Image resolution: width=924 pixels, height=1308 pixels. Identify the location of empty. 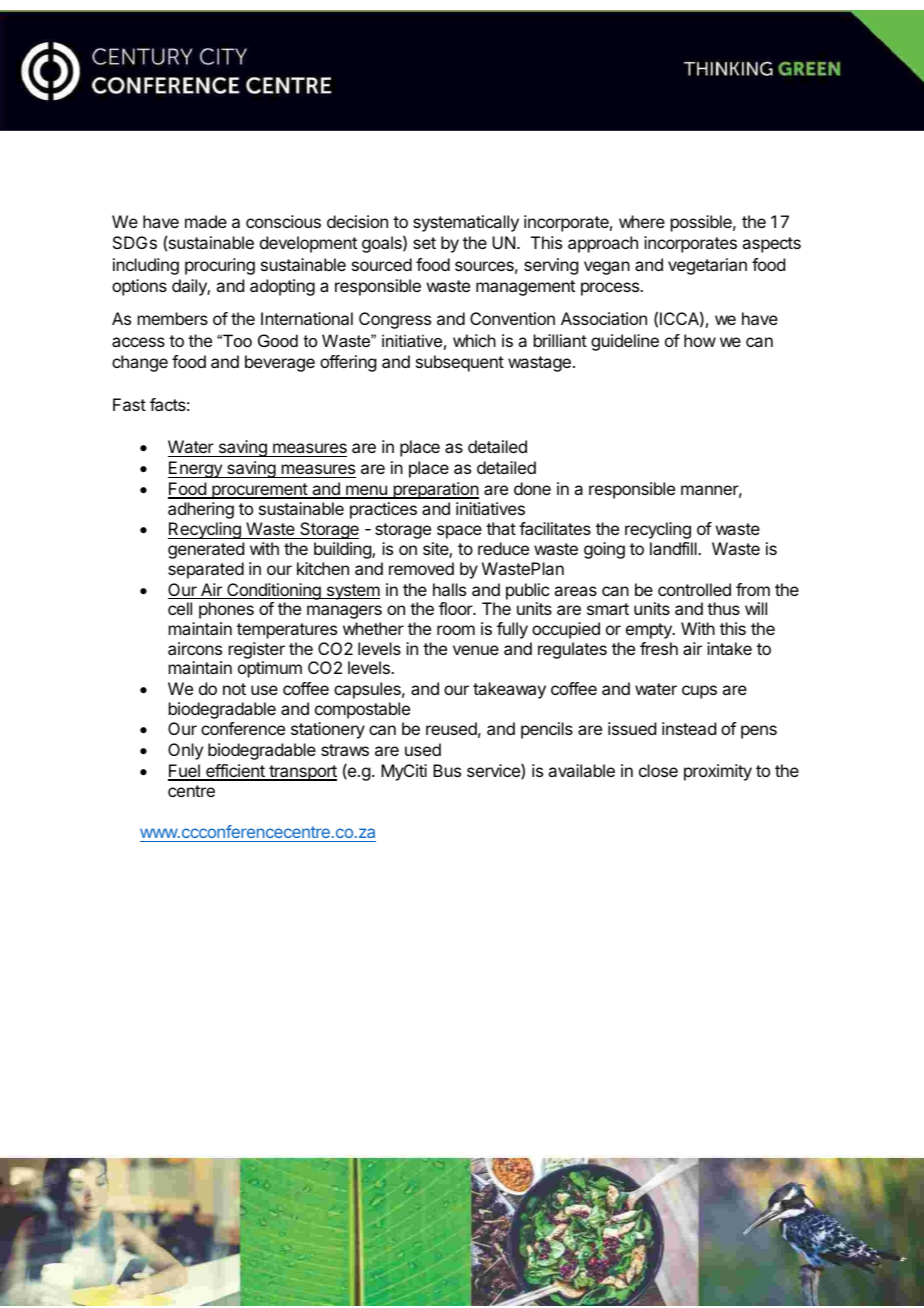
(650, 631).
